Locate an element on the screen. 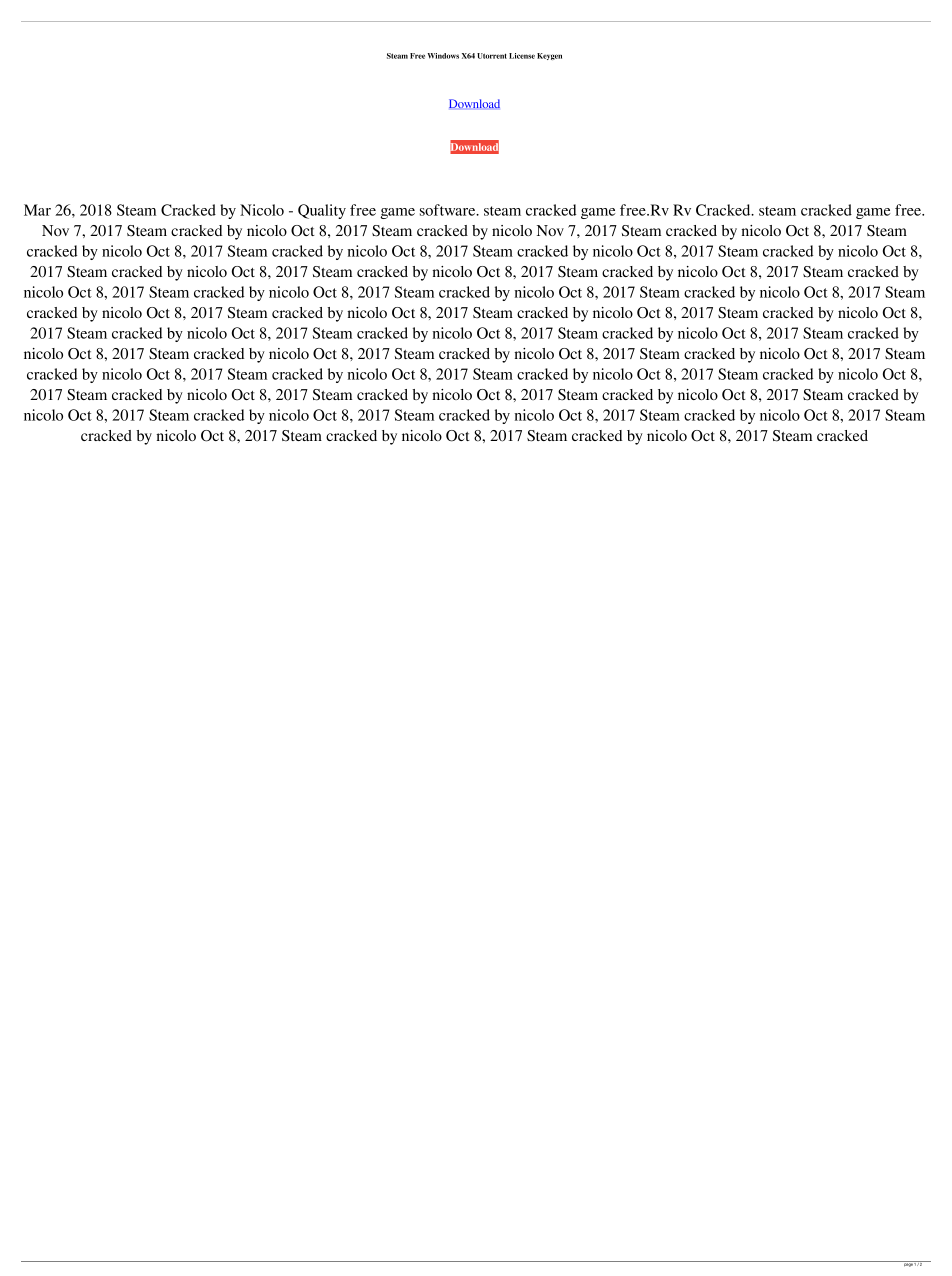 The width and height of the screenshot is (952, 1276). Quality is located at coordinates (322, 211).
